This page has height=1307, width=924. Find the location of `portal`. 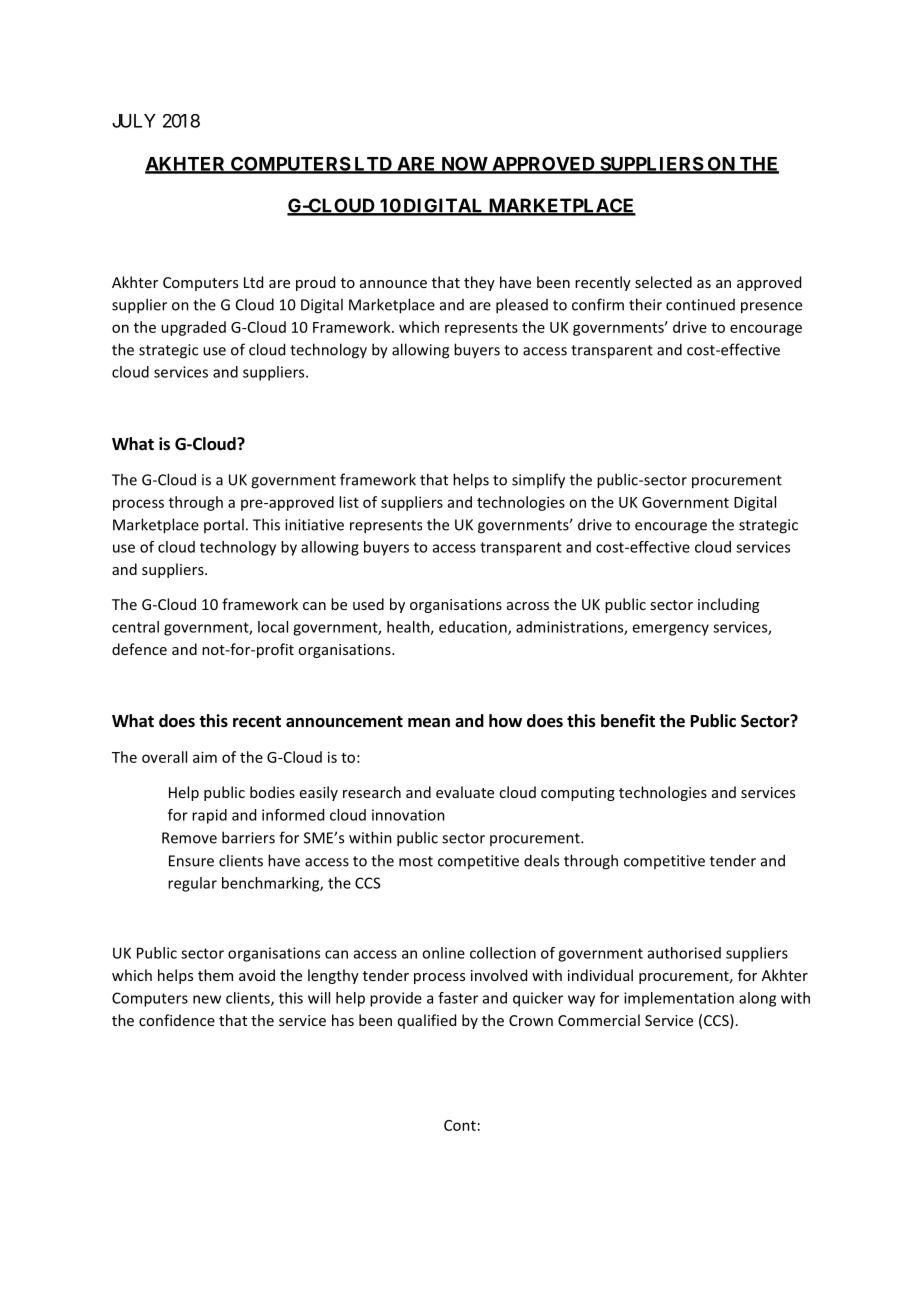

portal is located at coordinates (224, 525).
